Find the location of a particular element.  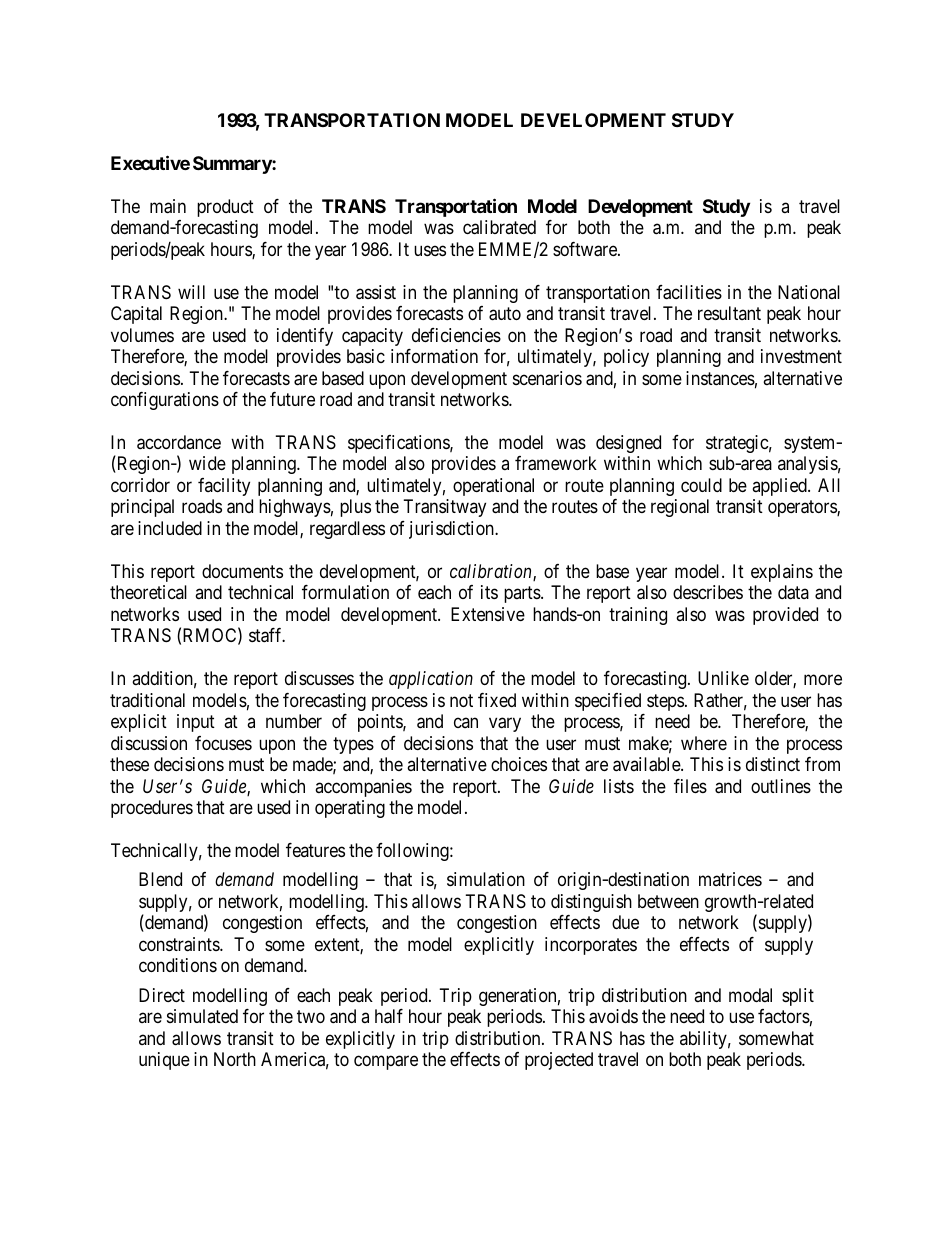

calibrated is located at coordinates (499, 227).
